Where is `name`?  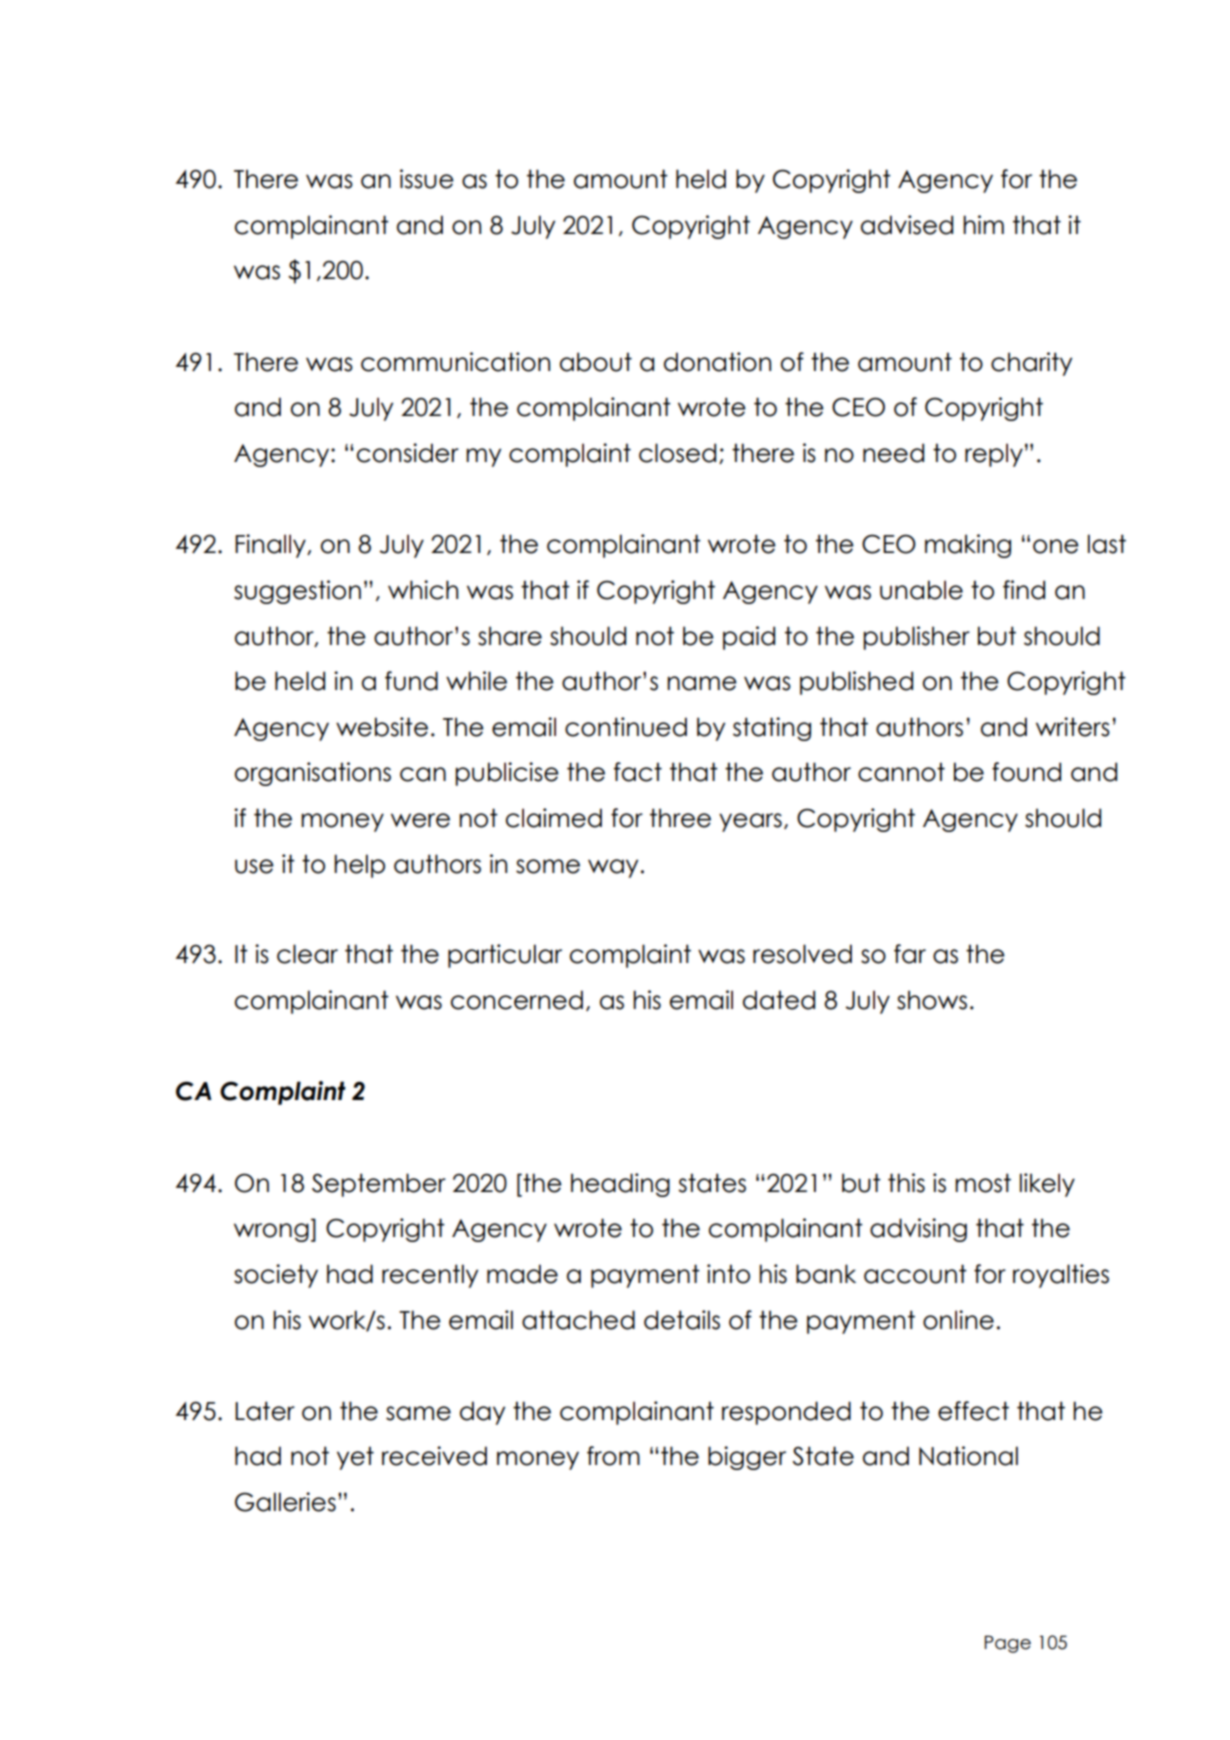
name is located at coordinates (702, 683).
